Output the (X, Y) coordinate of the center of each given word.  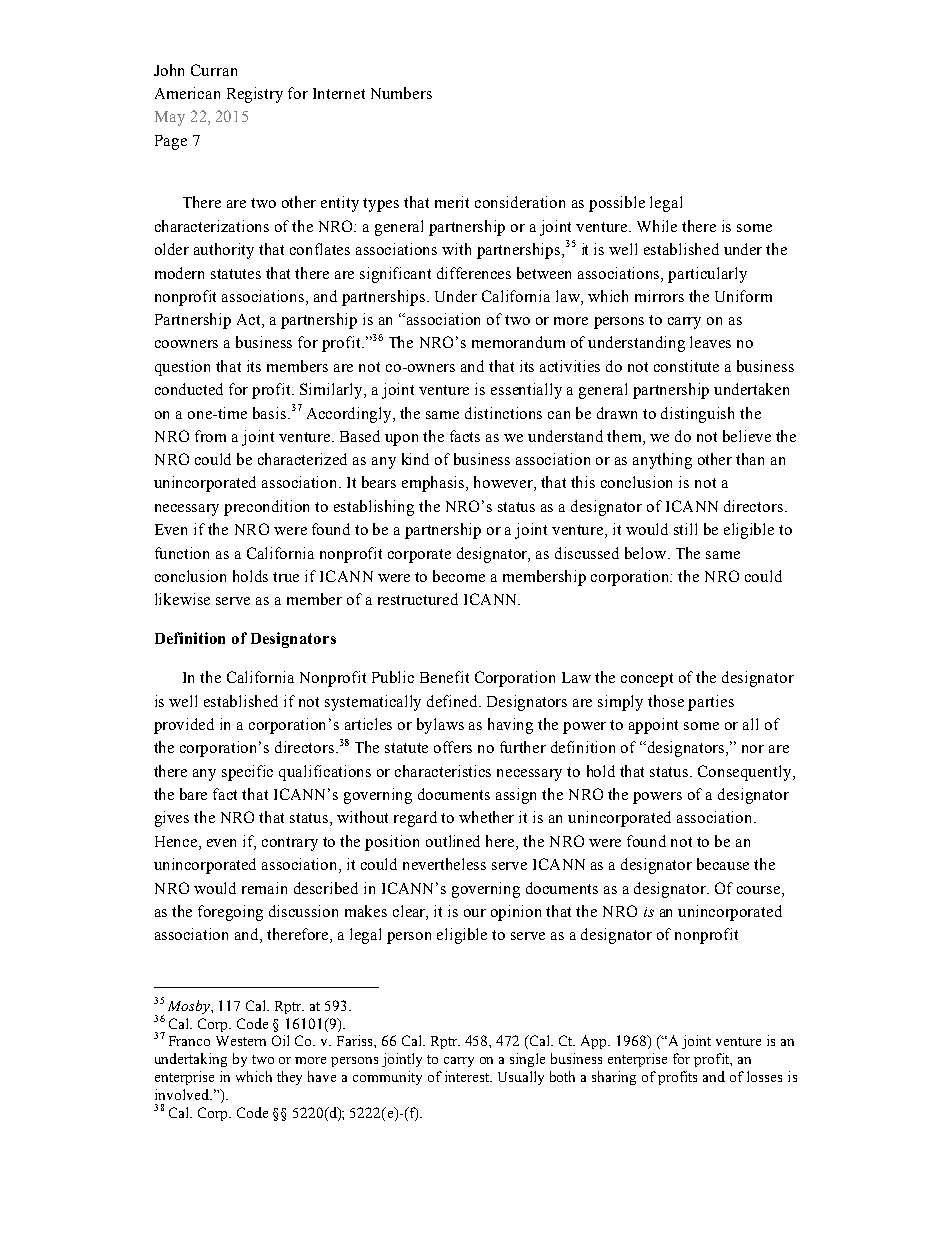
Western (241, 1041)
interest (468, 1076)
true (286, 577)
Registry (255, 95)
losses (764, 1076)
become (459, 576)
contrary (290, 844)
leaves (710, 342)
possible (617, 204)
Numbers (401, 93)
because (723, 864)
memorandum (518, 342)
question (182, 368)
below (647, 553)
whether (486, 817)
